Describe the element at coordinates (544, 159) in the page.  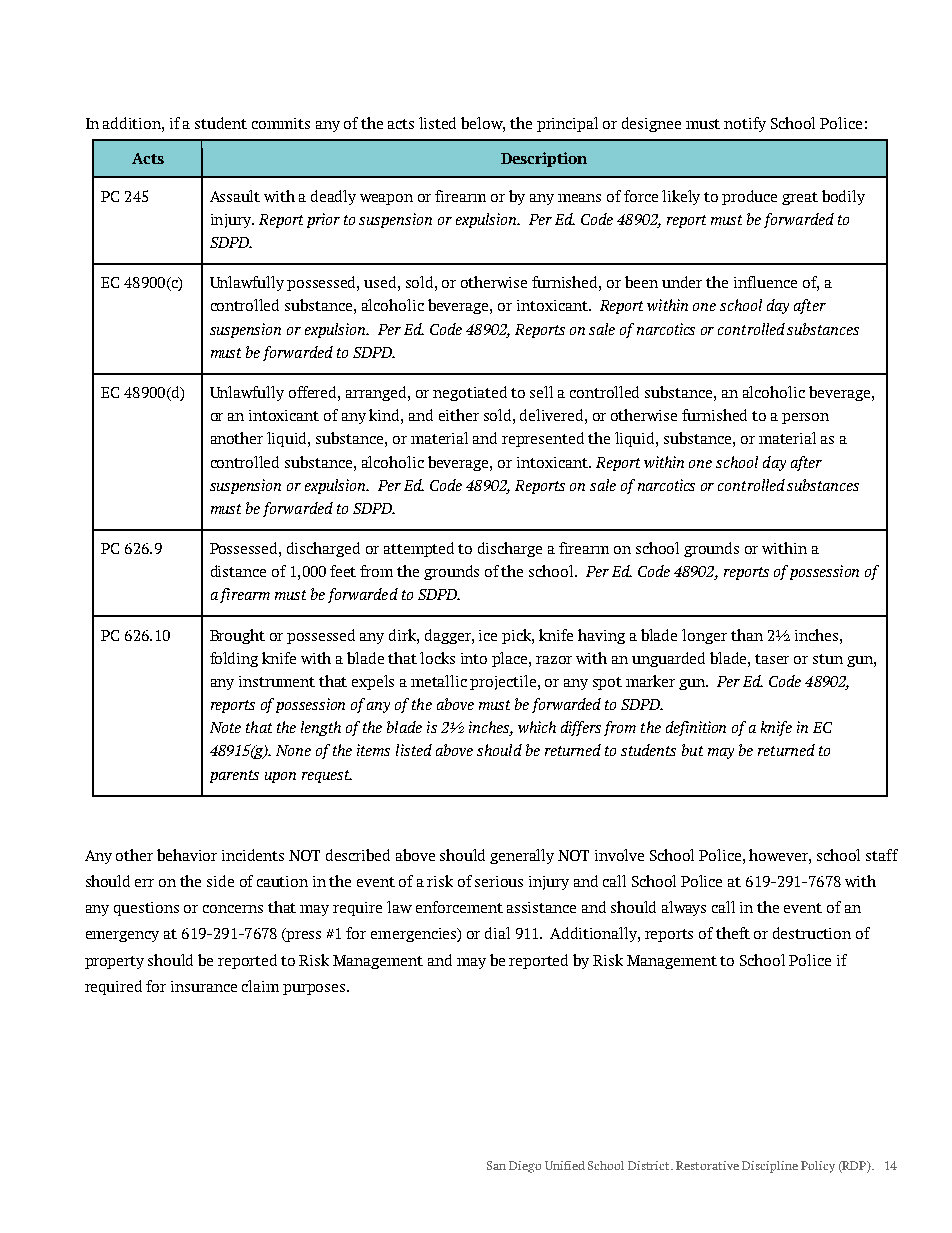
I see `Description` at that location.
